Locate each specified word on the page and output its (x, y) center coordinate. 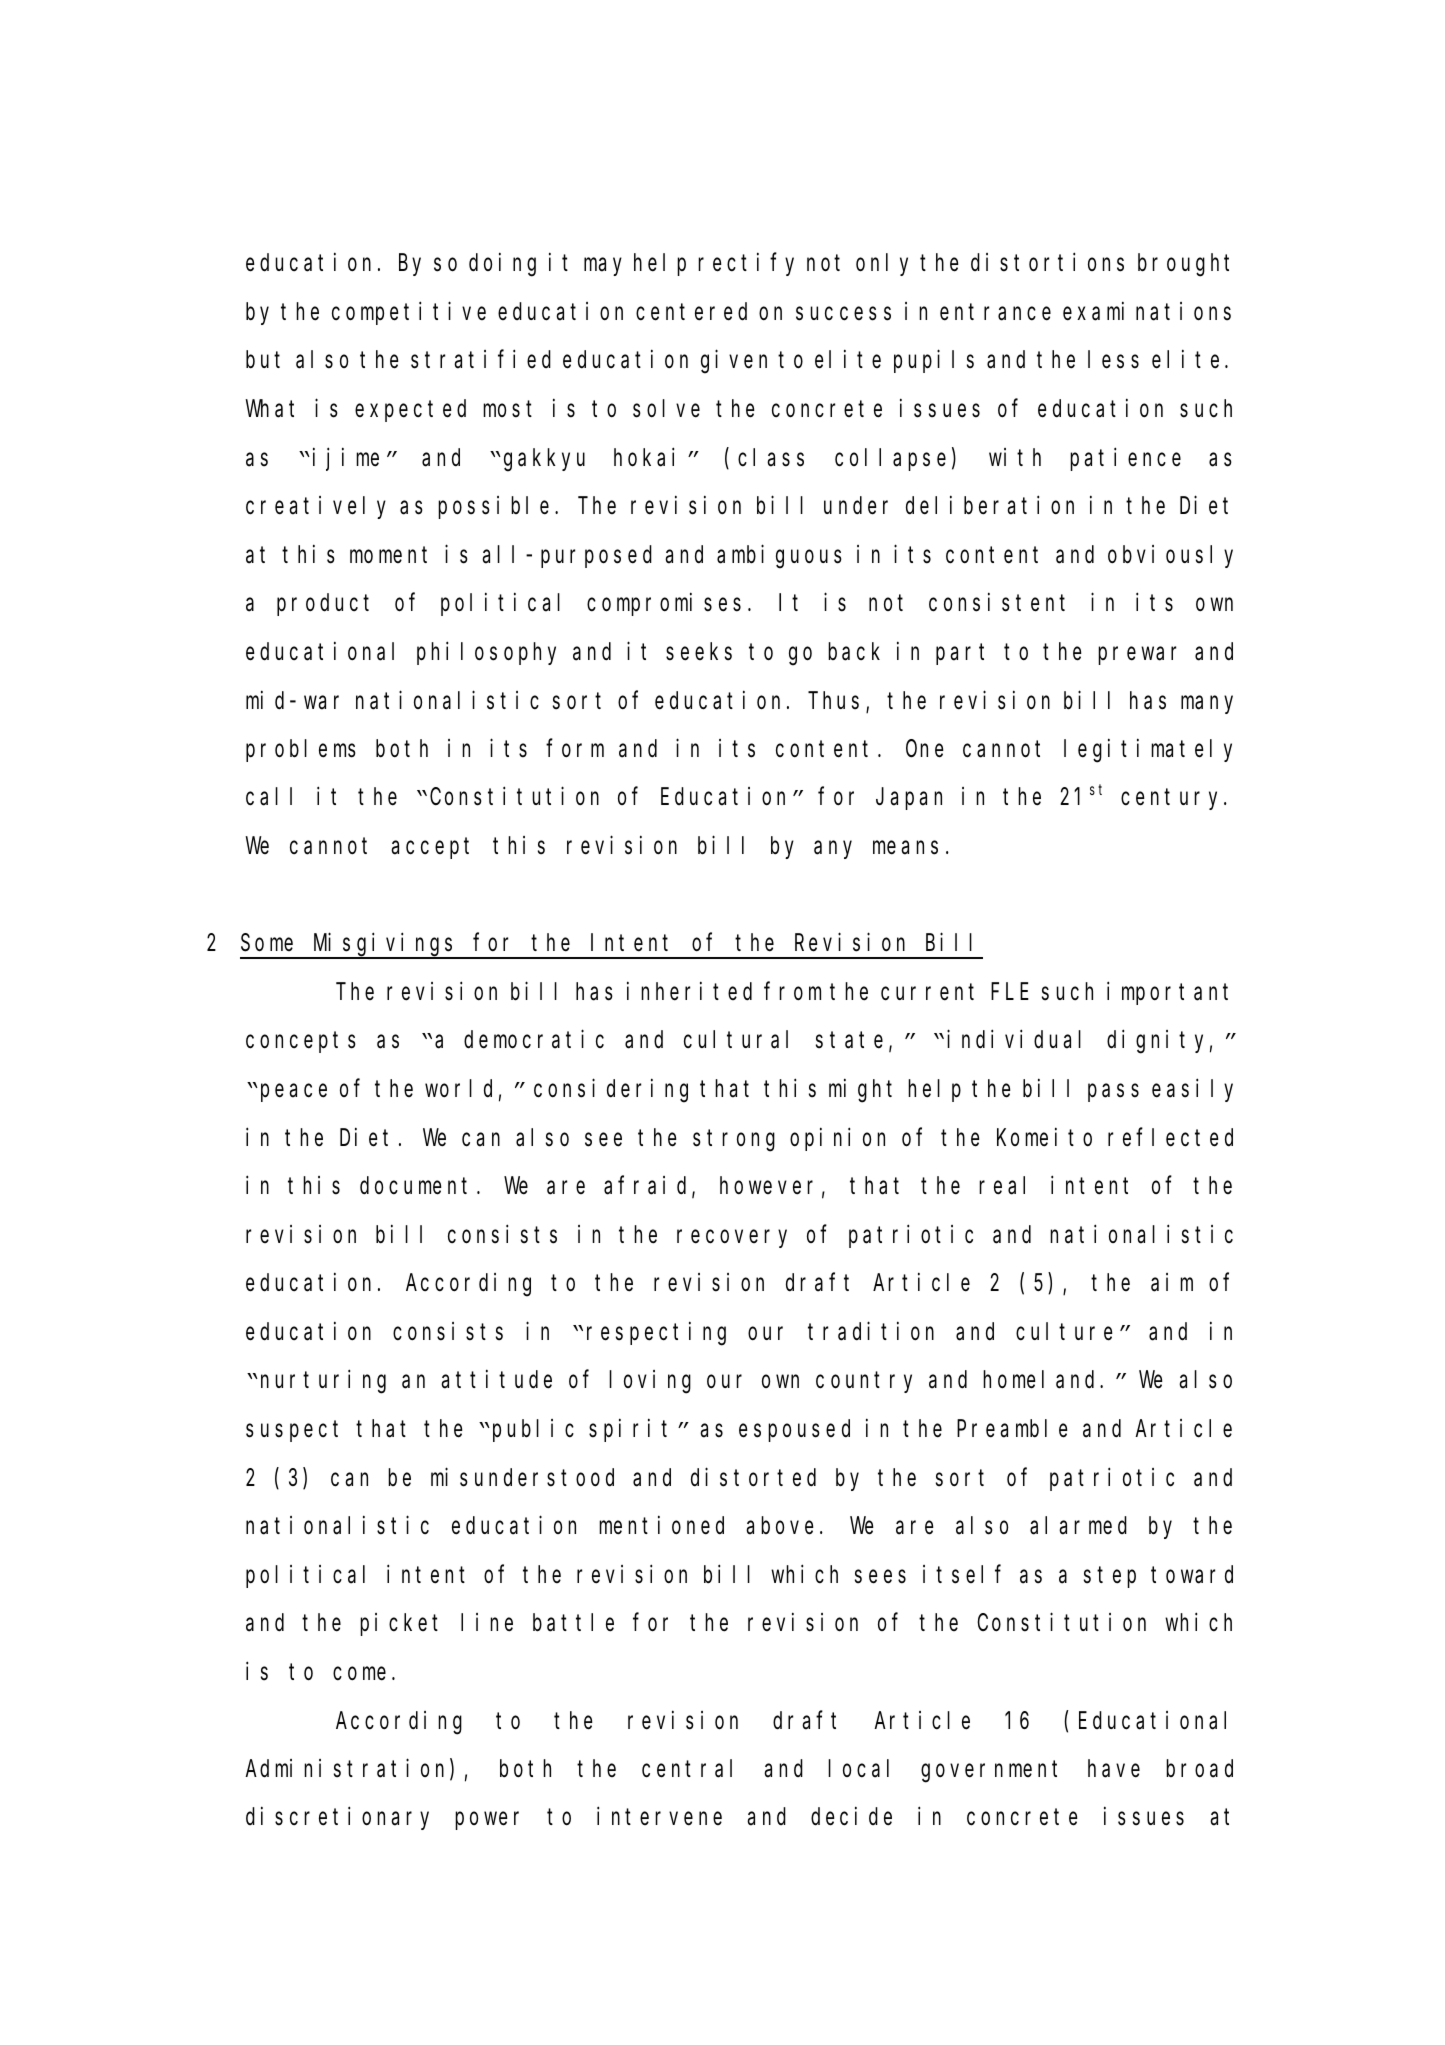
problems (301, 751)
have (1114, 1769)
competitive (409, 313)
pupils (934, 361)
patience (1125, 459)
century (1173, 800)
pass (1113, 1093)
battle (573, 1623)
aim (1172, 1282)
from (792, 992)
